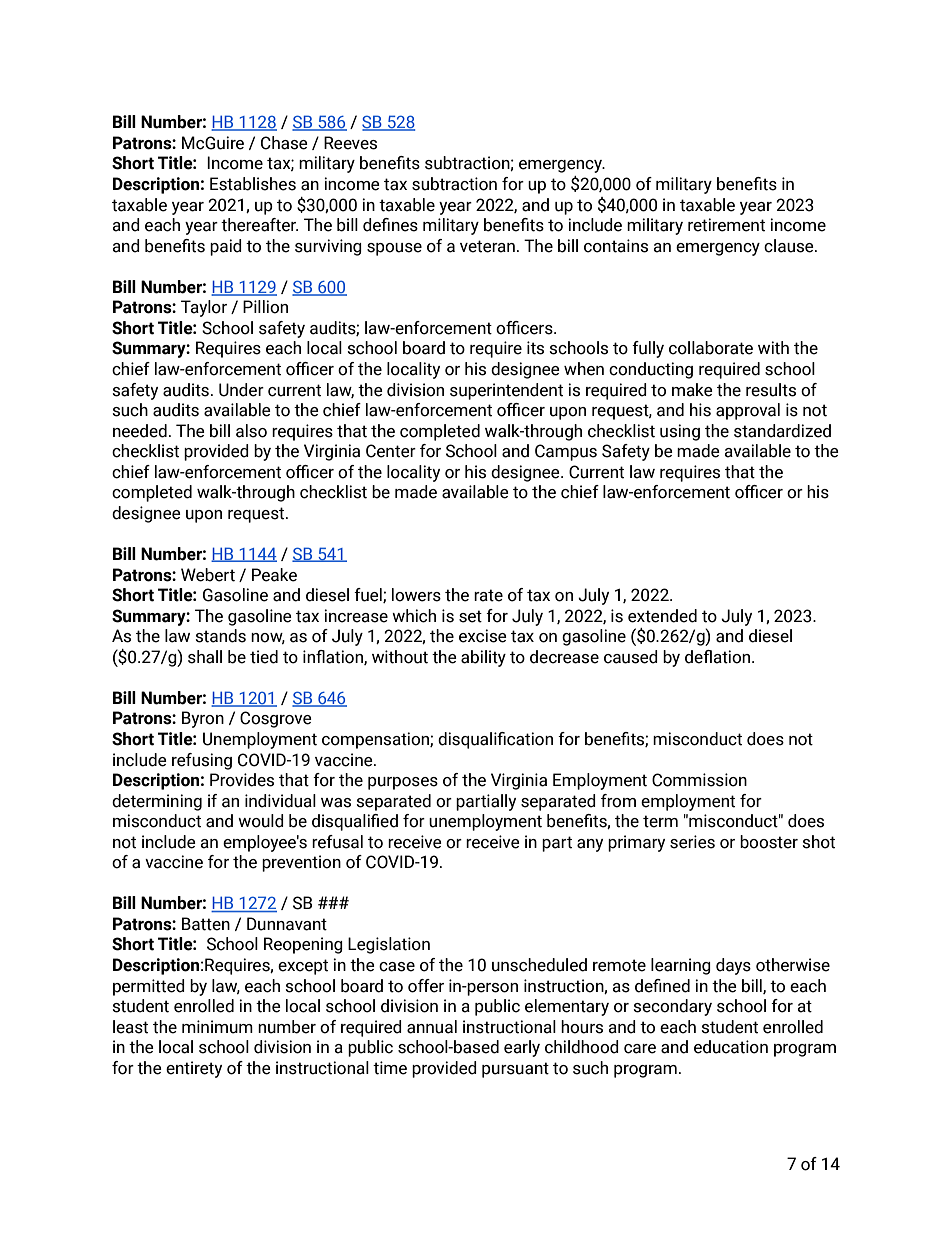 This page has width=952, height=1233. What do you see at coordinates (522, 1048) in the page?
I see `early` at bounding box center [522, 1048].
